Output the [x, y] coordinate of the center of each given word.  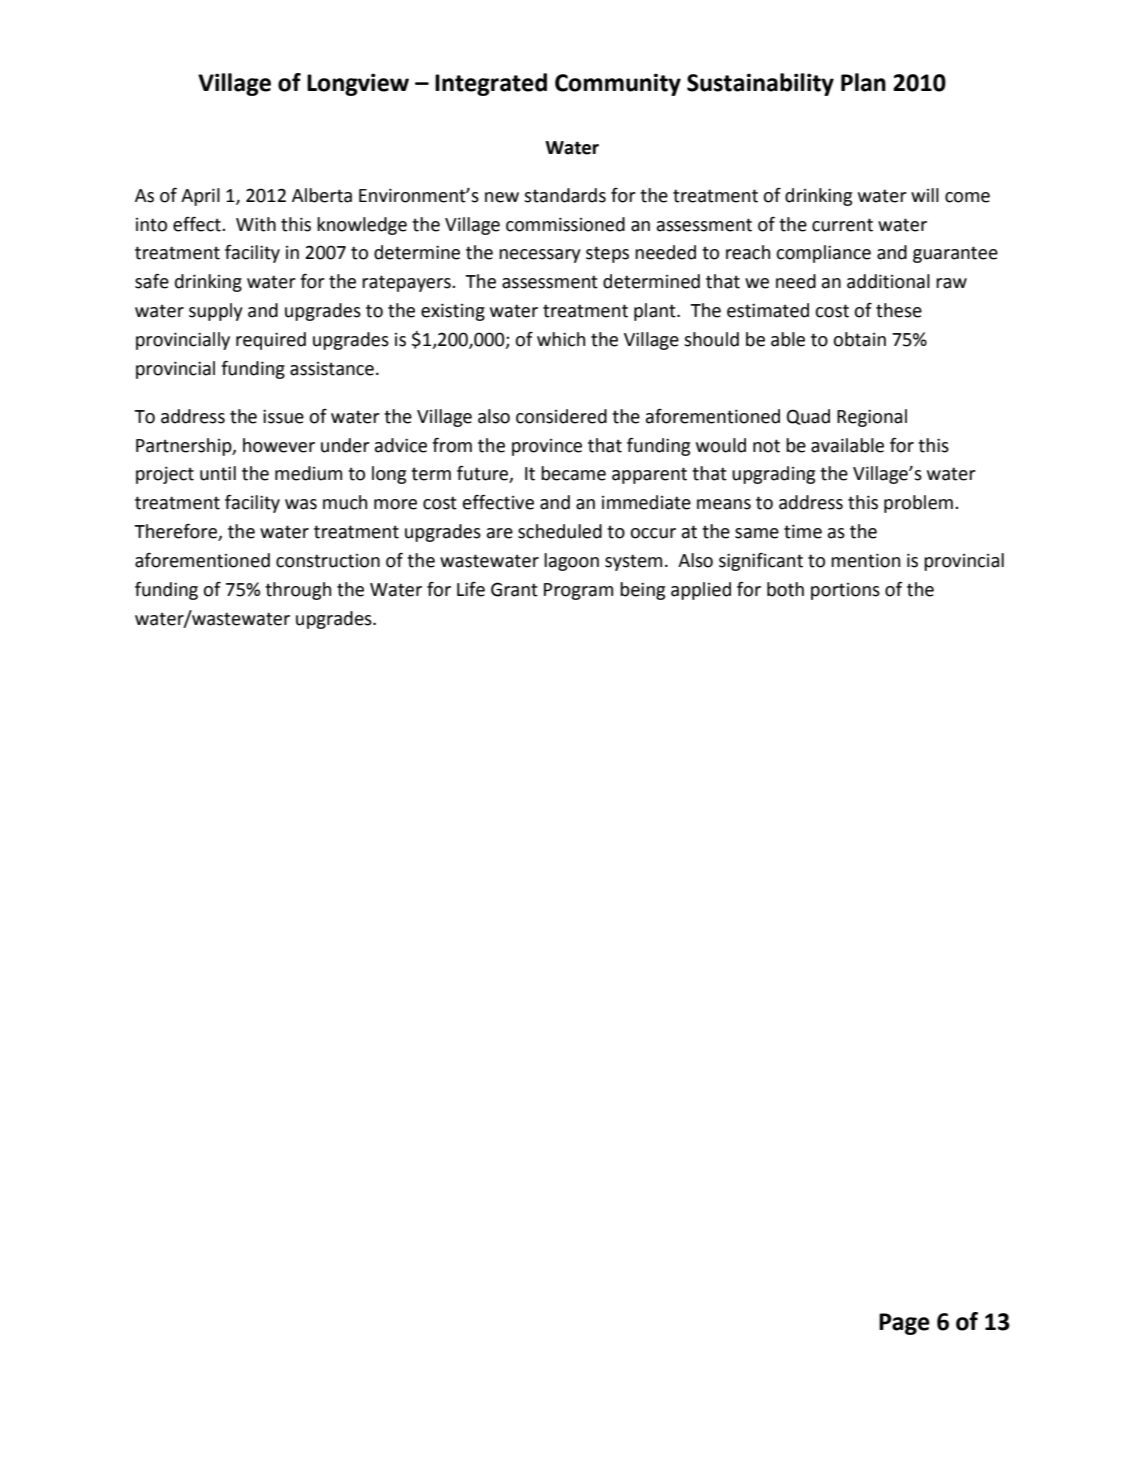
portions [845, 591]
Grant [514, 589]
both [785, 589]
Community [618, 84]
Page [904, 1324]
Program [578, 591]
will [925, 195]
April [200, 197]
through [298, 591]
